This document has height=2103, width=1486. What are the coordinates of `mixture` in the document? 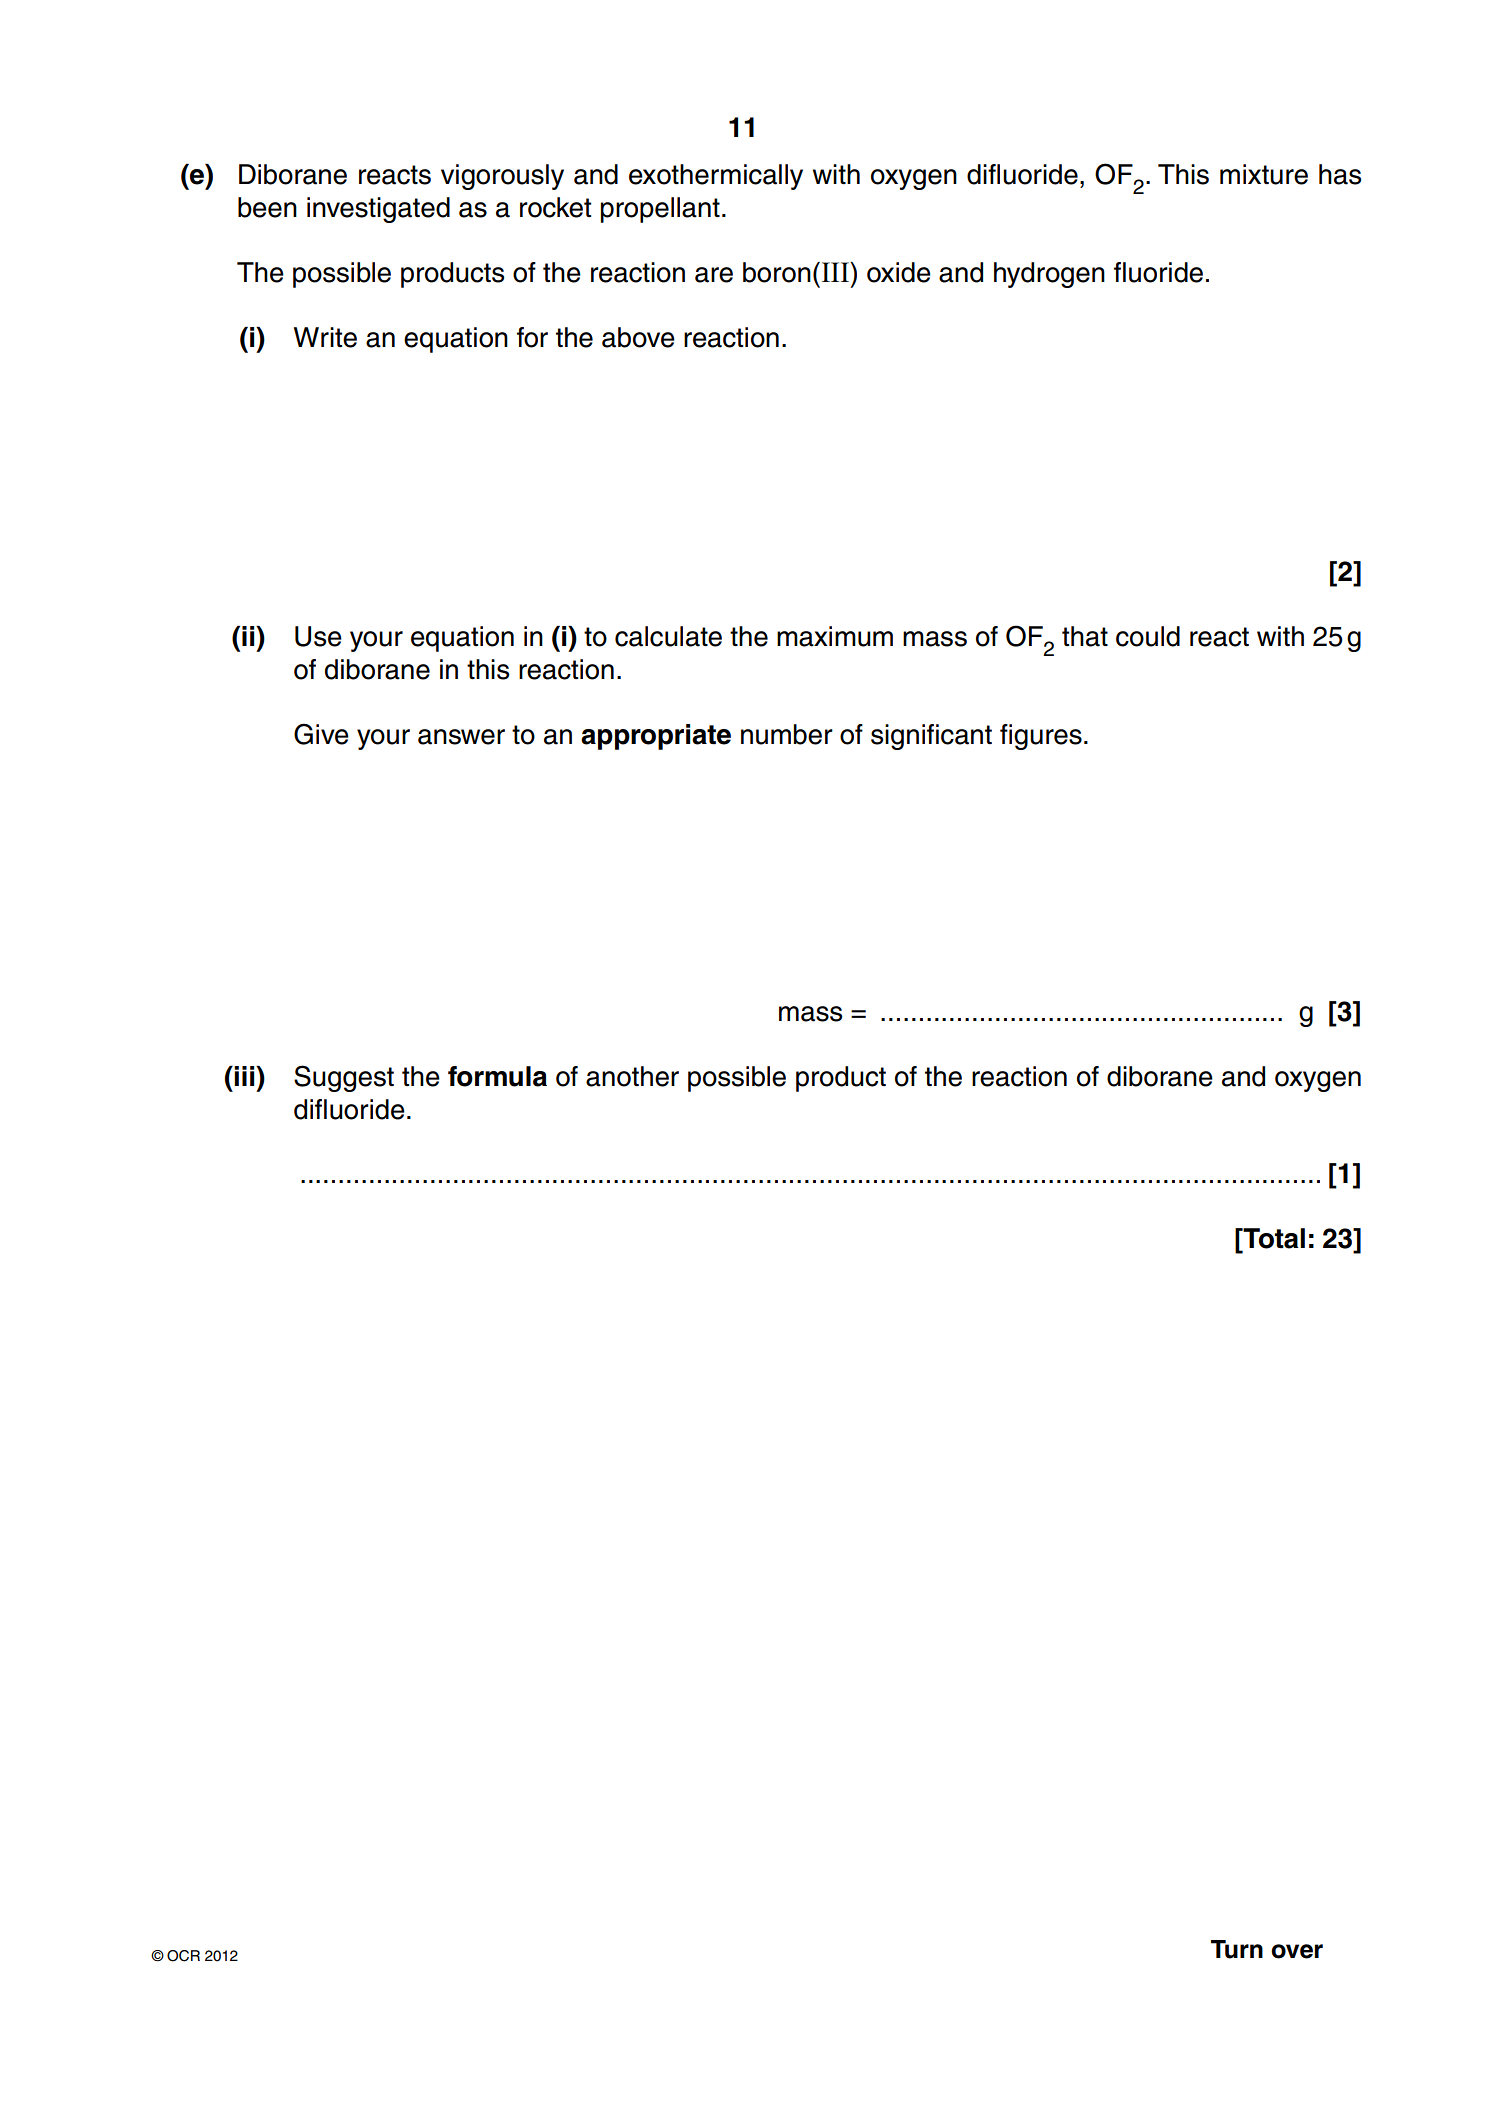 It's located at (1264, 174).
